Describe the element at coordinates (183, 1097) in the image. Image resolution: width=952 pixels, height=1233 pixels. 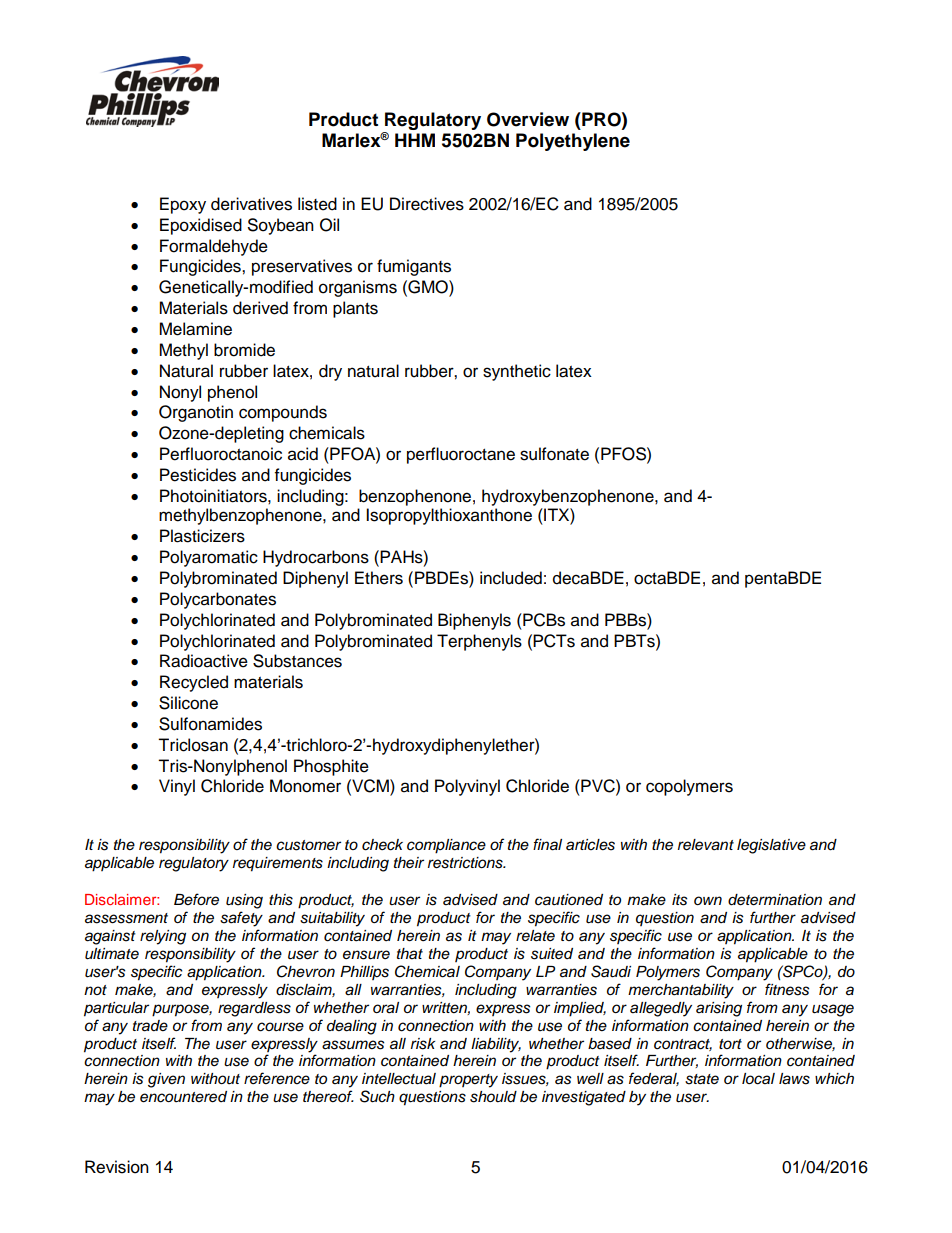
I see `encountered` at that location.
